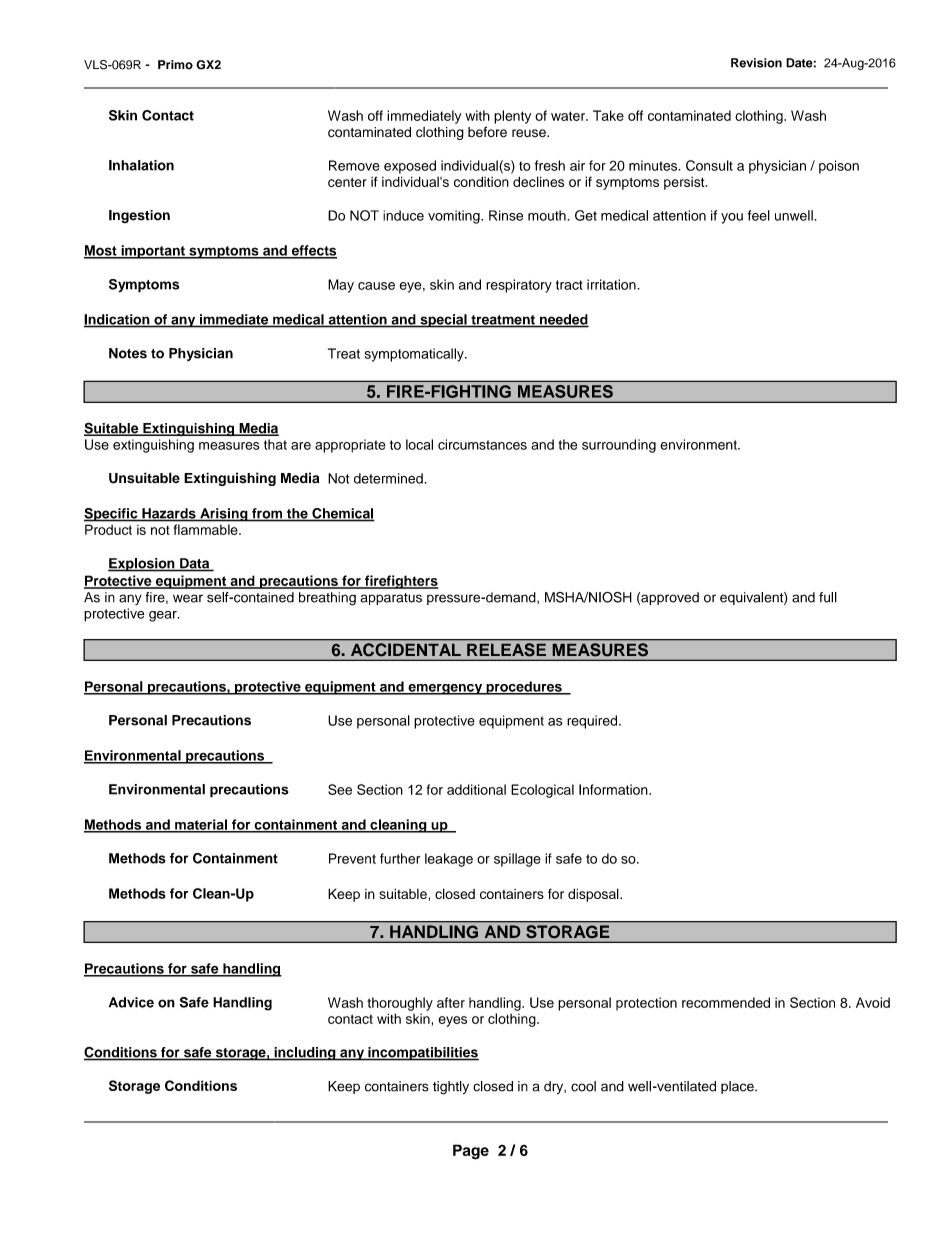 The image size is (952, 1233). Describe the element at coordinates (188, 598) in the screenshot. I see `wear` at that location.
